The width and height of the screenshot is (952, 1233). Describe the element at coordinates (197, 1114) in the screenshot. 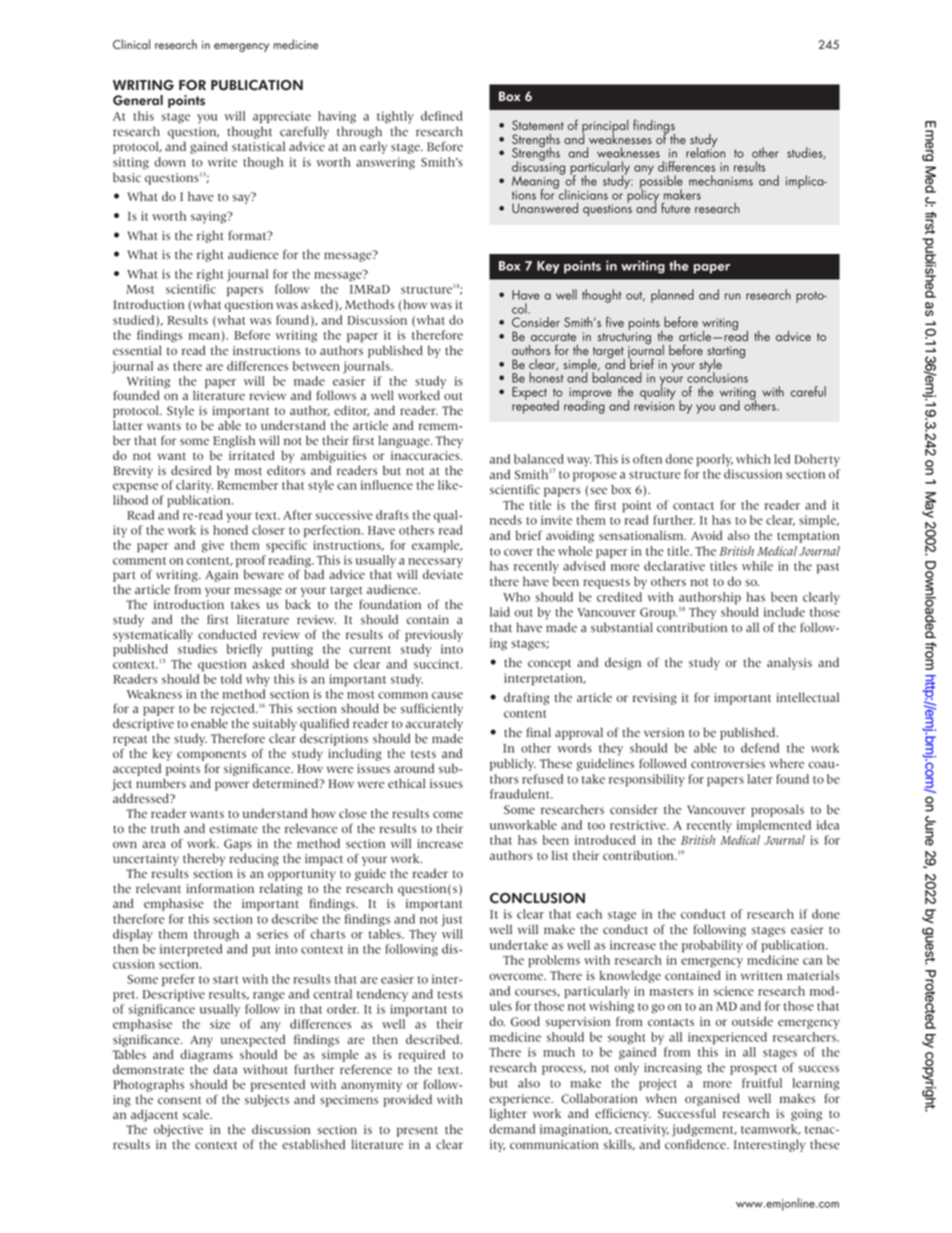

I see `scale` at that location.
